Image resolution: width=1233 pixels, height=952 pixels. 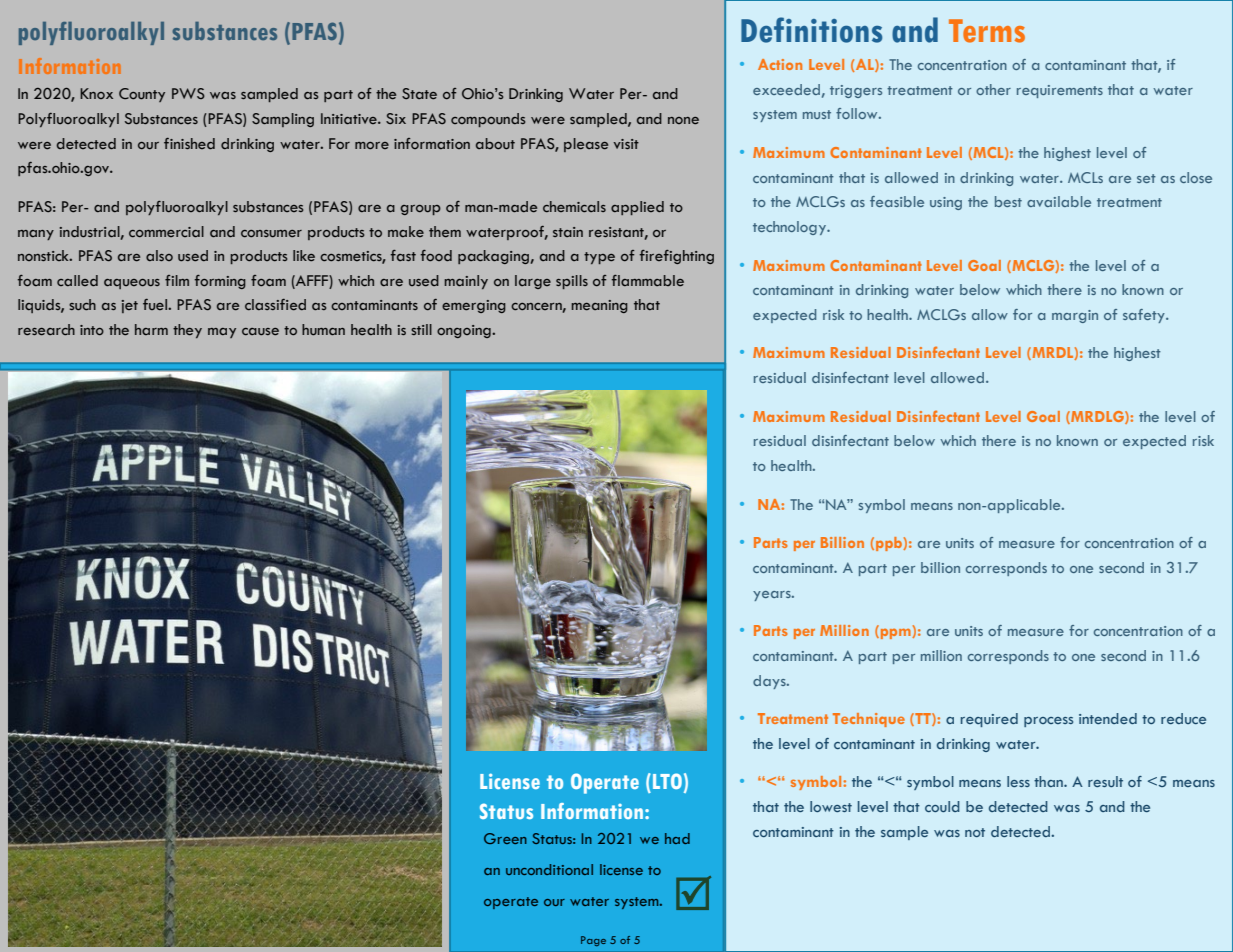 I want to click on not, so click(x=975, y=832).
